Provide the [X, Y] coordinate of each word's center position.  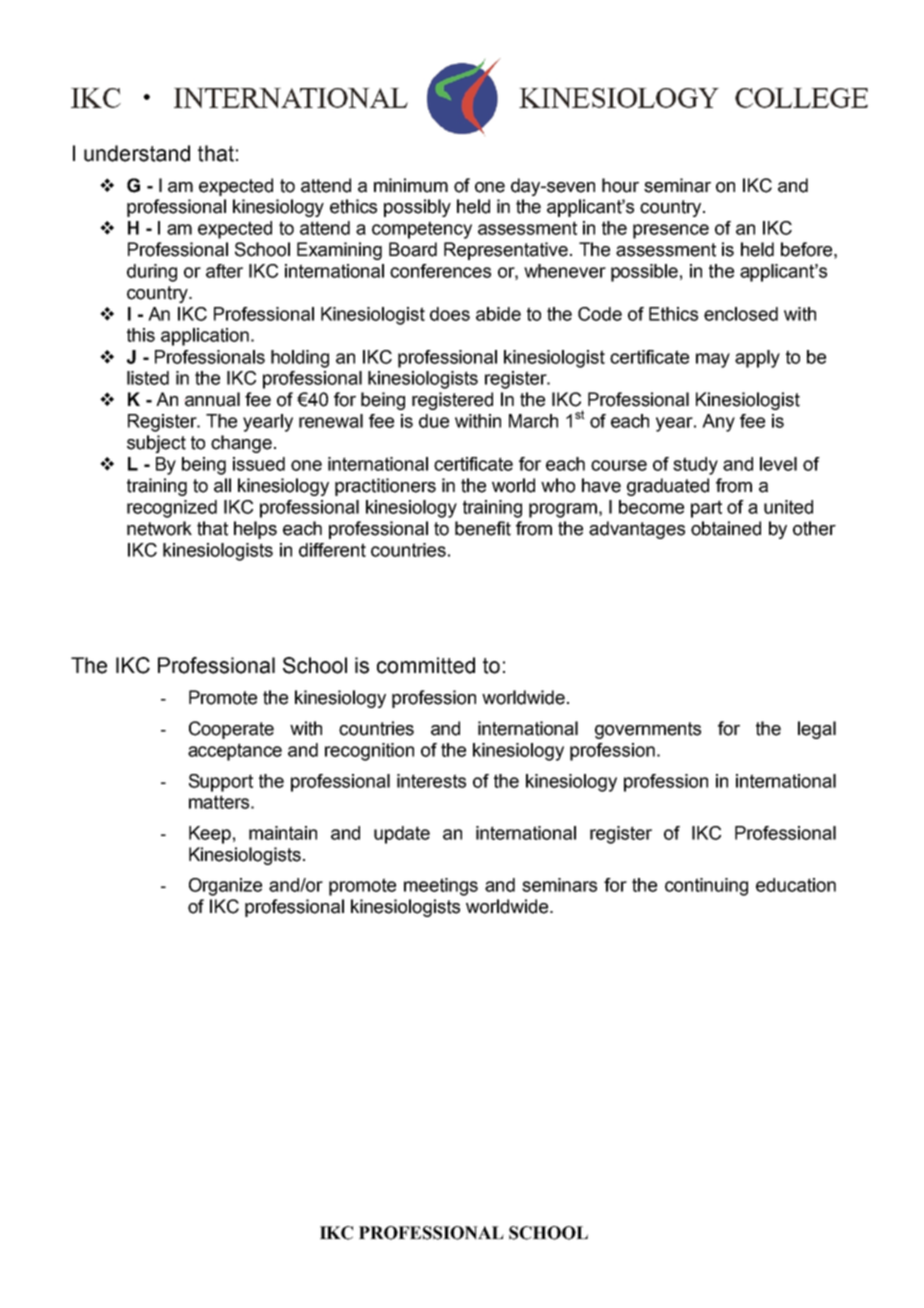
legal [817, 730]
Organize [225, 887]
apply [757, 359]
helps [255, 530]
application [205, 337]
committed [426, 665]
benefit [483, 528]
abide [498, 314]
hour [620, 185]
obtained [726, 528]
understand [137, 153]
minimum [411, 185]
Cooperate [231, 730]
